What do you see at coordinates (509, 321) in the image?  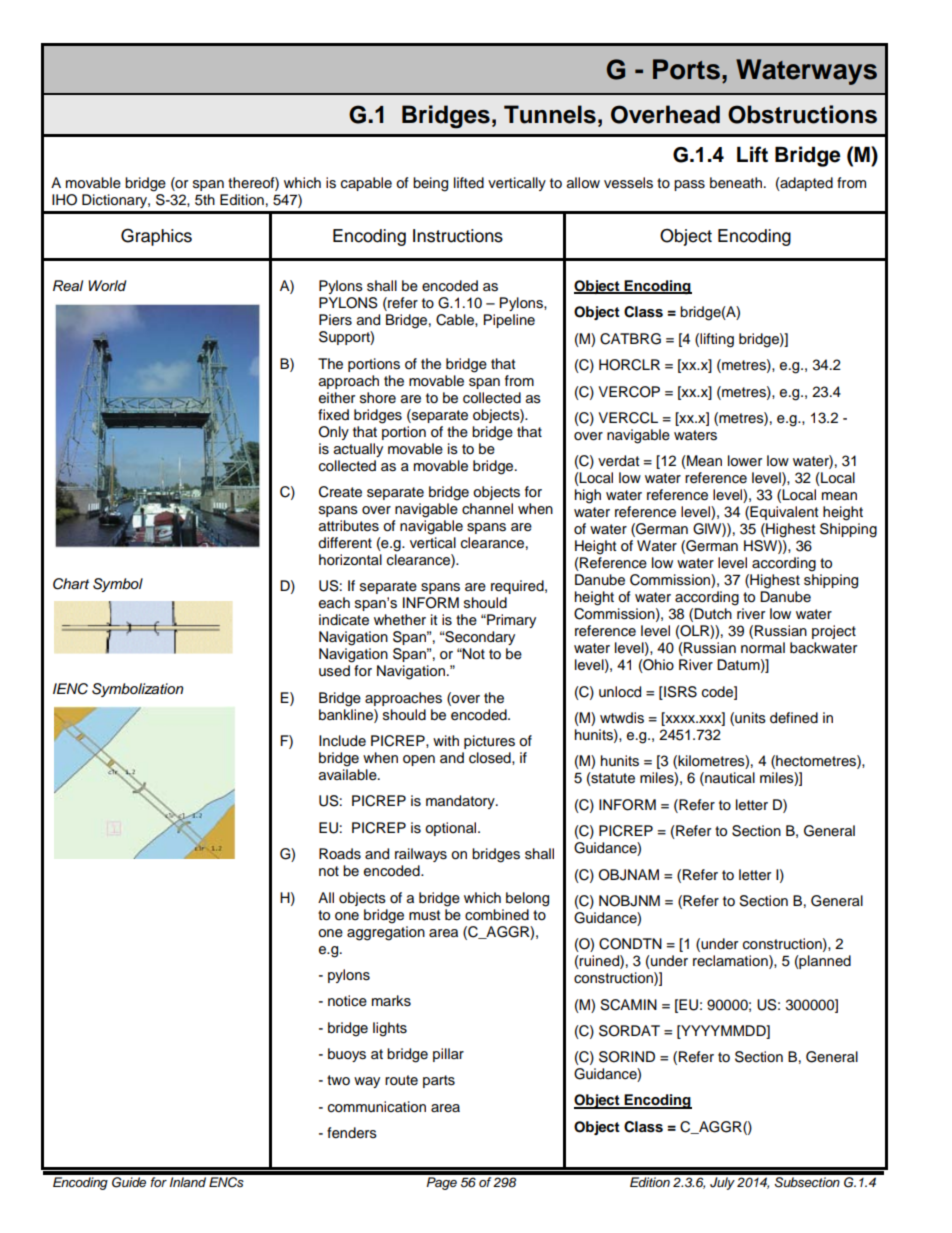 I see `Pipeline` at bounding box center [509, 321].
